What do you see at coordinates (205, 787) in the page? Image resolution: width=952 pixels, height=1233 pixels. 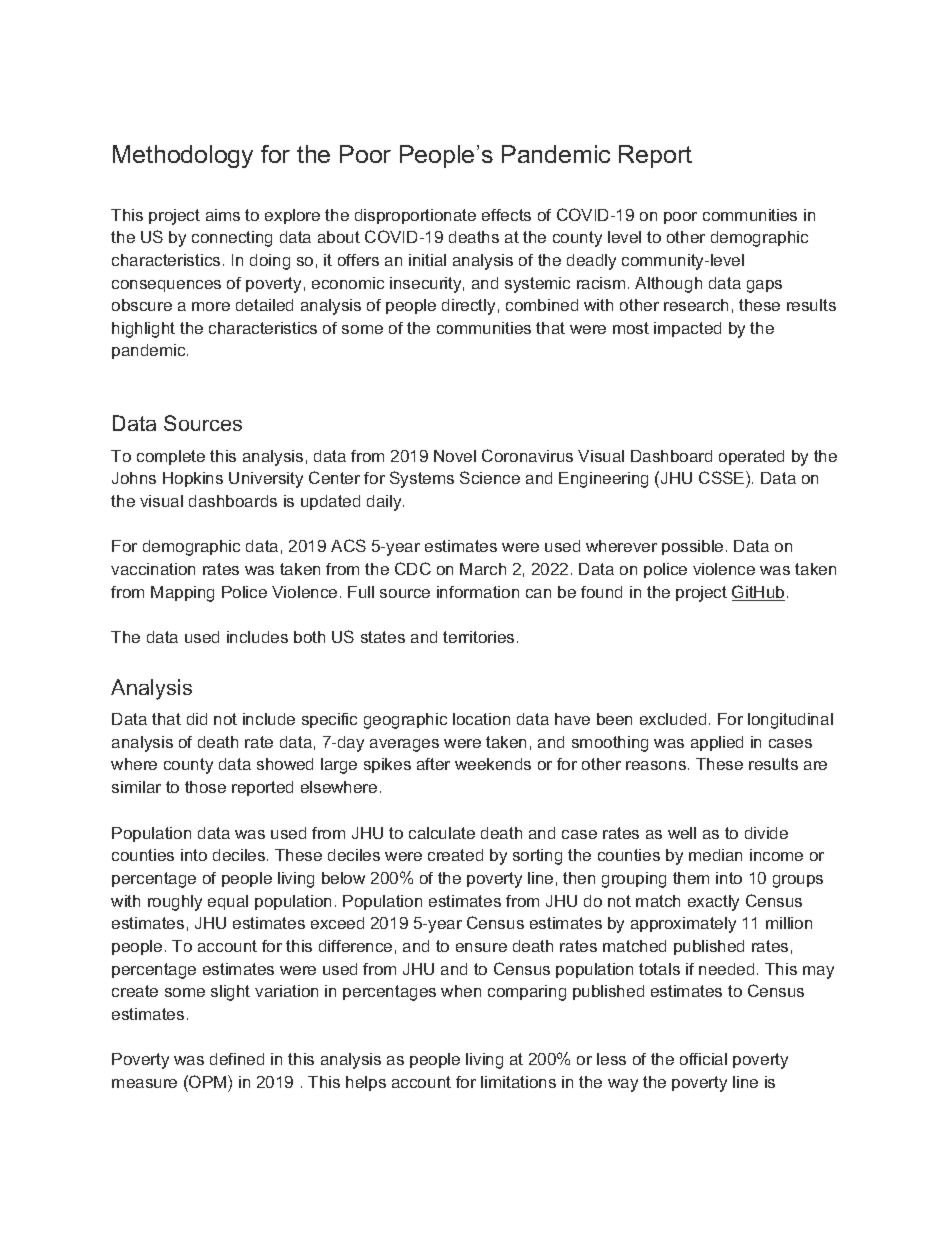 I see `those` at bounding box center [205, 787].
